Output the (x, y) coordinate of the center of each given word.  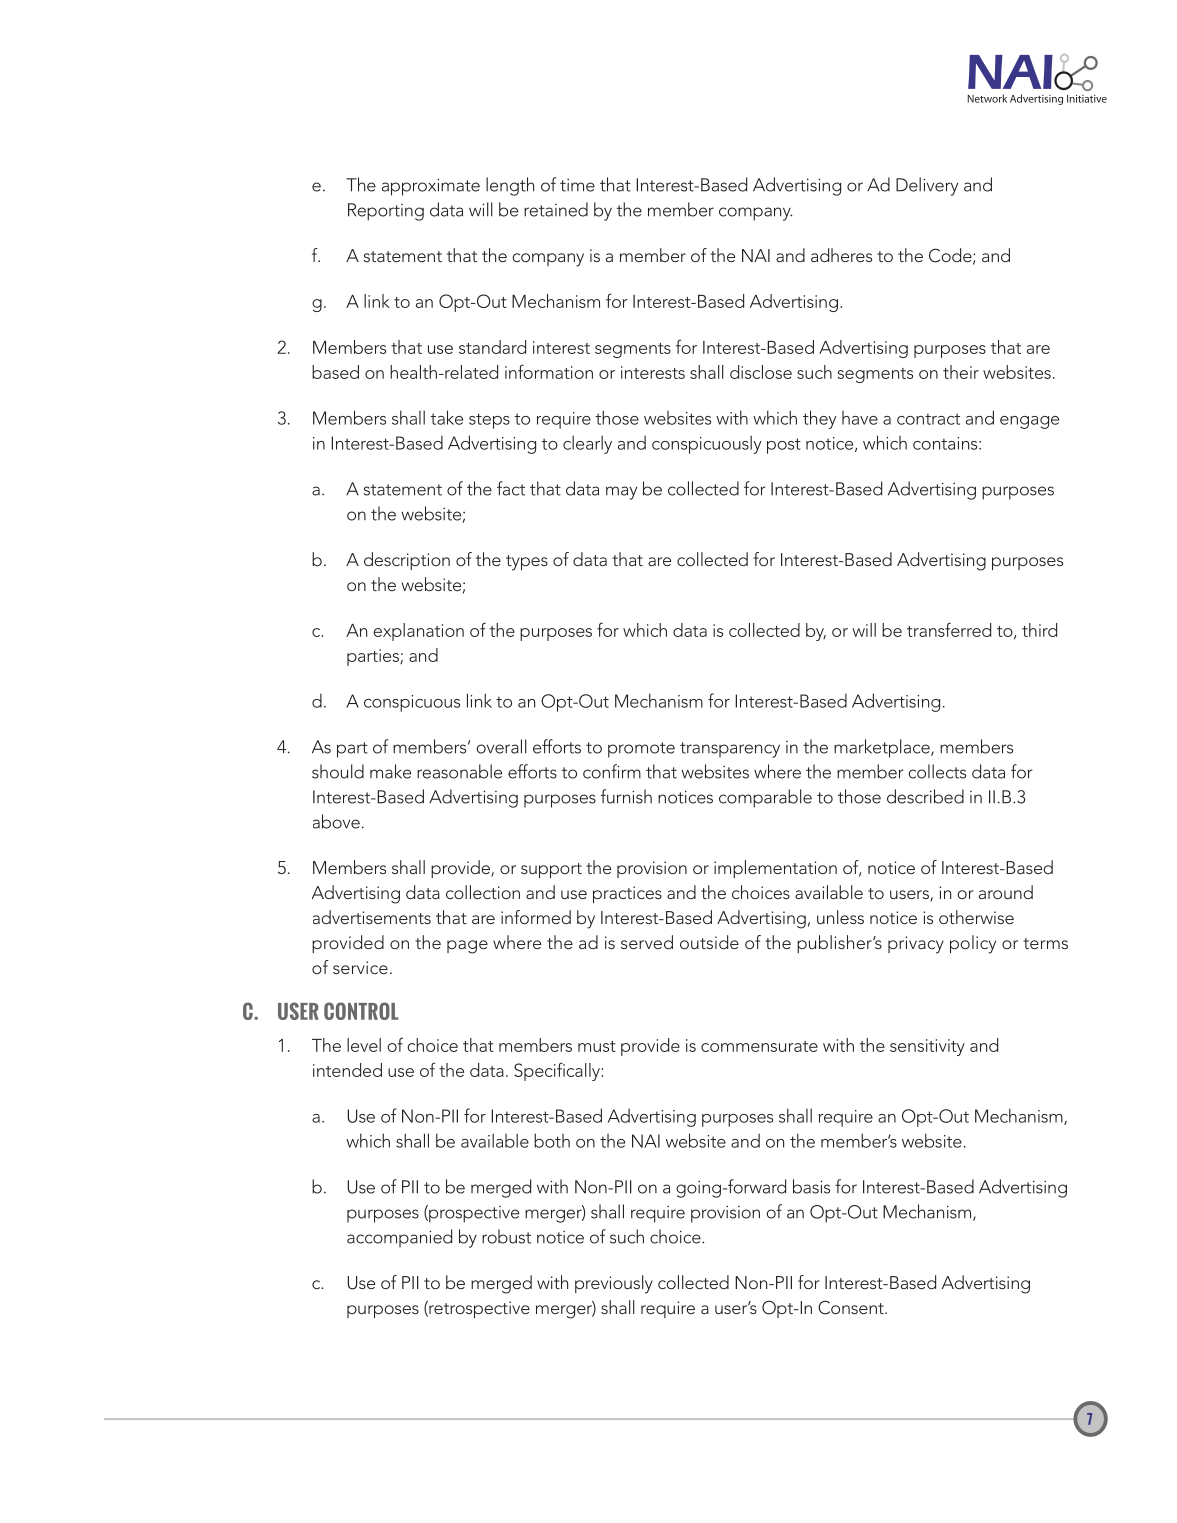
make (390, 771)
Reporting (386, 212)
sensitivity (927, 1047)
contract (928, 419)
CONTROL (361, 1011)
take (446, 417)
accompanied (399, 1238)
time (577, 185)
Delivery (927, 186)
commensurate (759, 1046)
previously (614, 1284)
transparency (730, 750)
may (621, 493)
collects (937, 771)
